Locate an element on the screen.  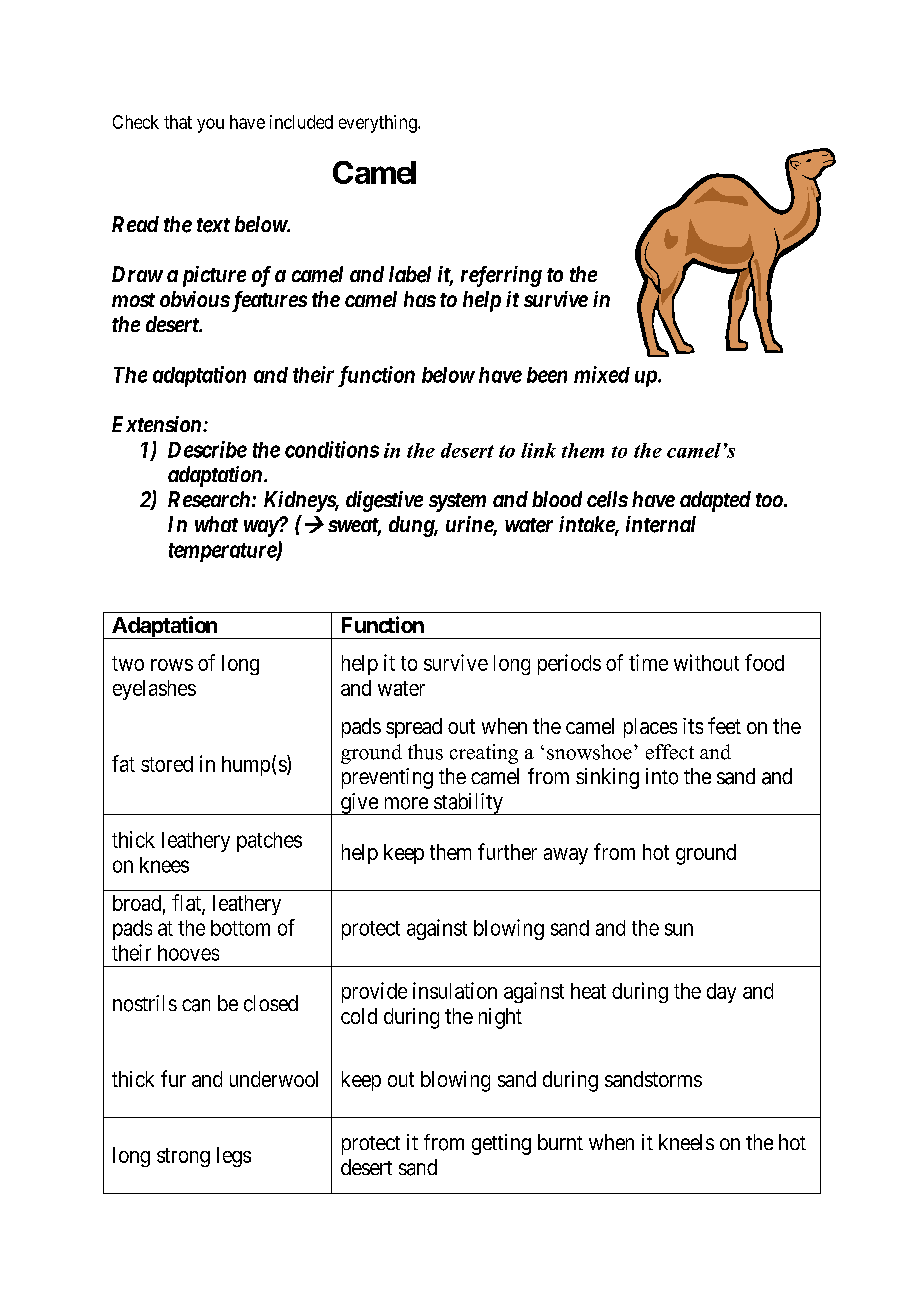
referring is located at coordinates (501, 276).
